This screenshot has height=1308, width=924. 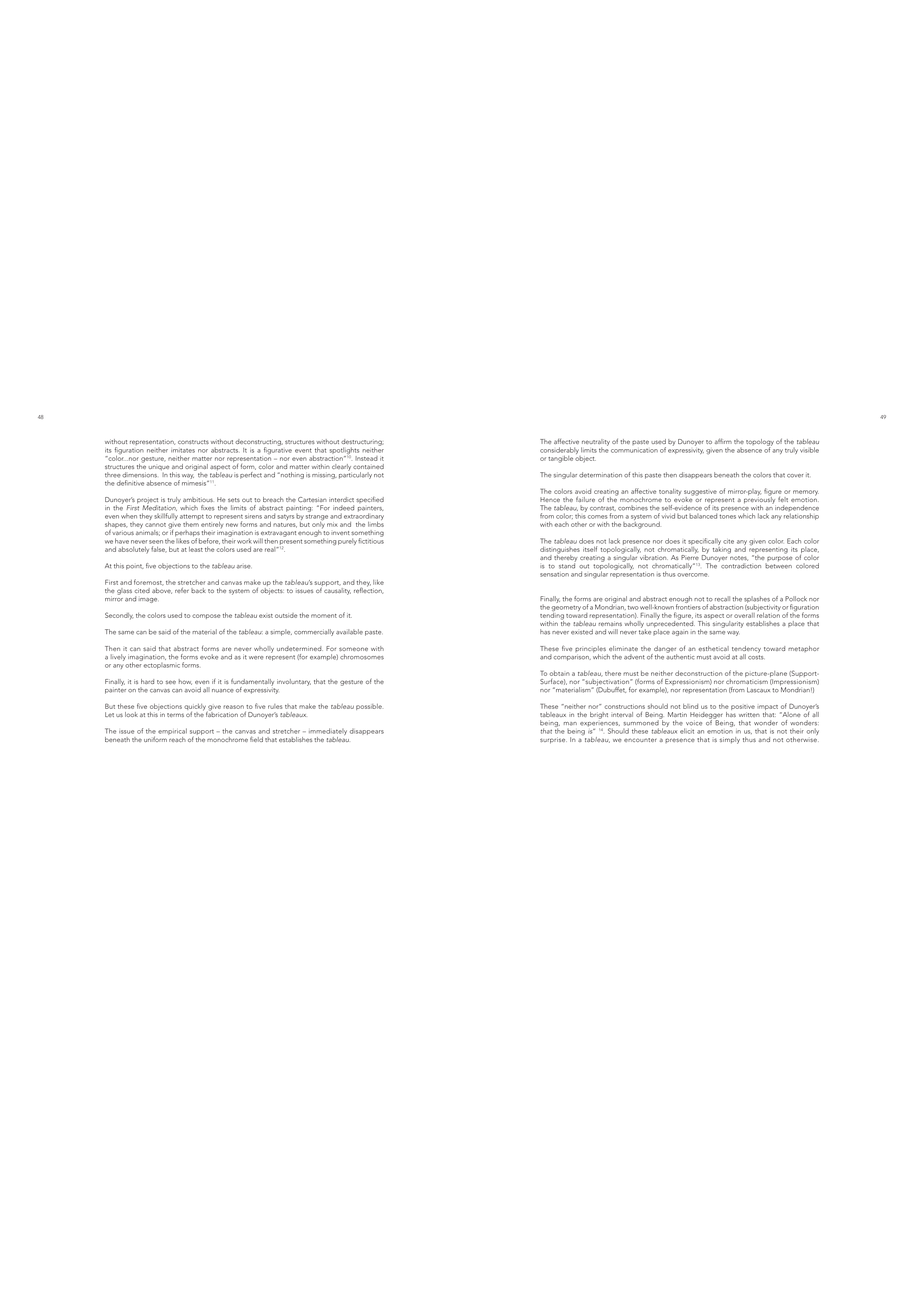 What do you see at coordinates (161, 664) in the screenshot?
I see `ectoplasmic` at bounding box center [161, 664].
